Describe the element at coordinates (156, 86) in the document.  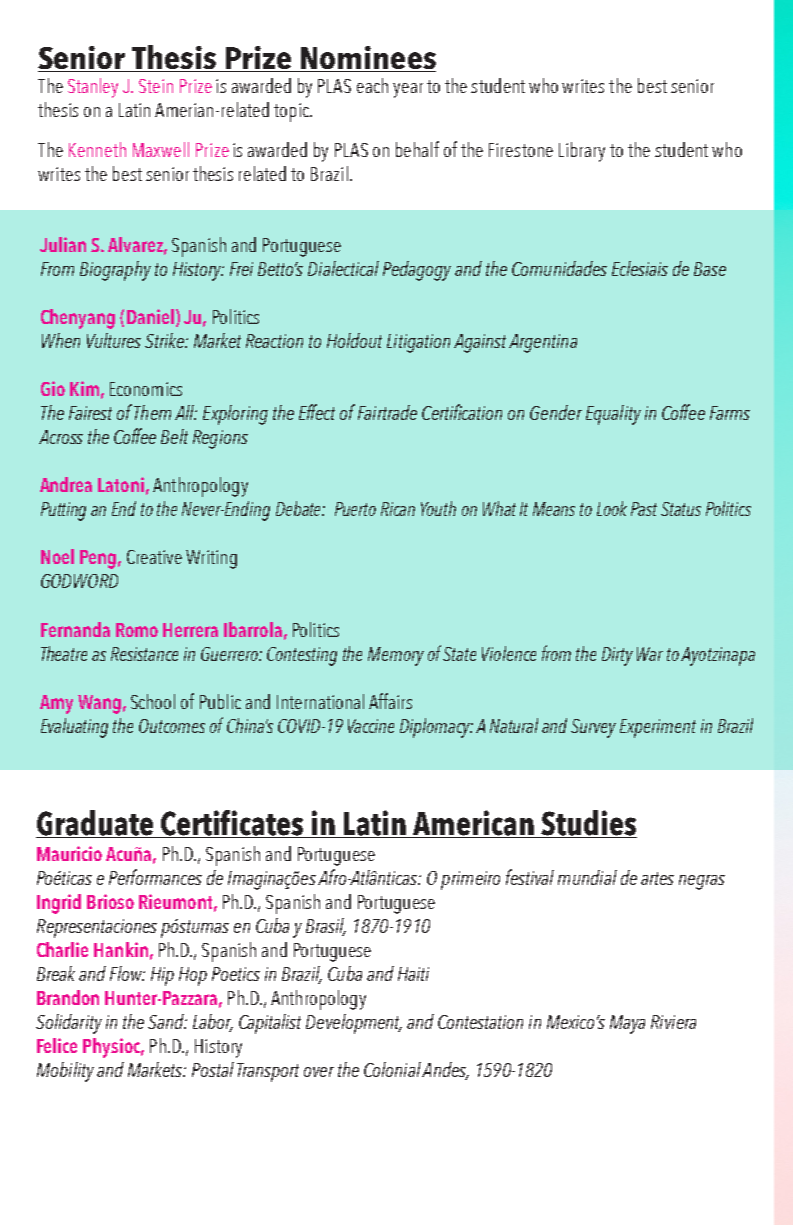
I see `Stein` at that location.
